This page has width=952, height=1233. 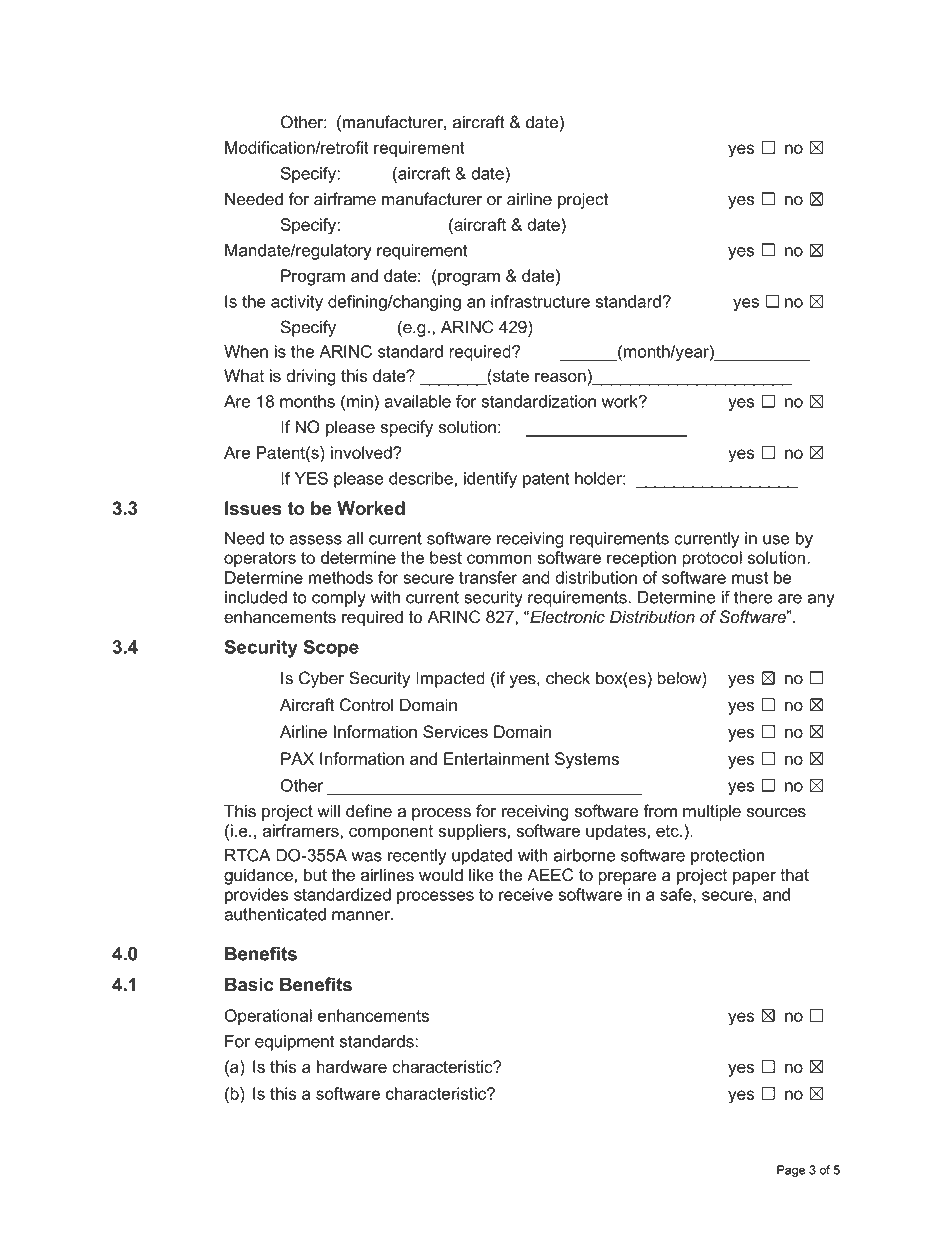 What do you see at coordinates (488, 577) in the page?
I see `transfer` at bounding box center [488, 577].
